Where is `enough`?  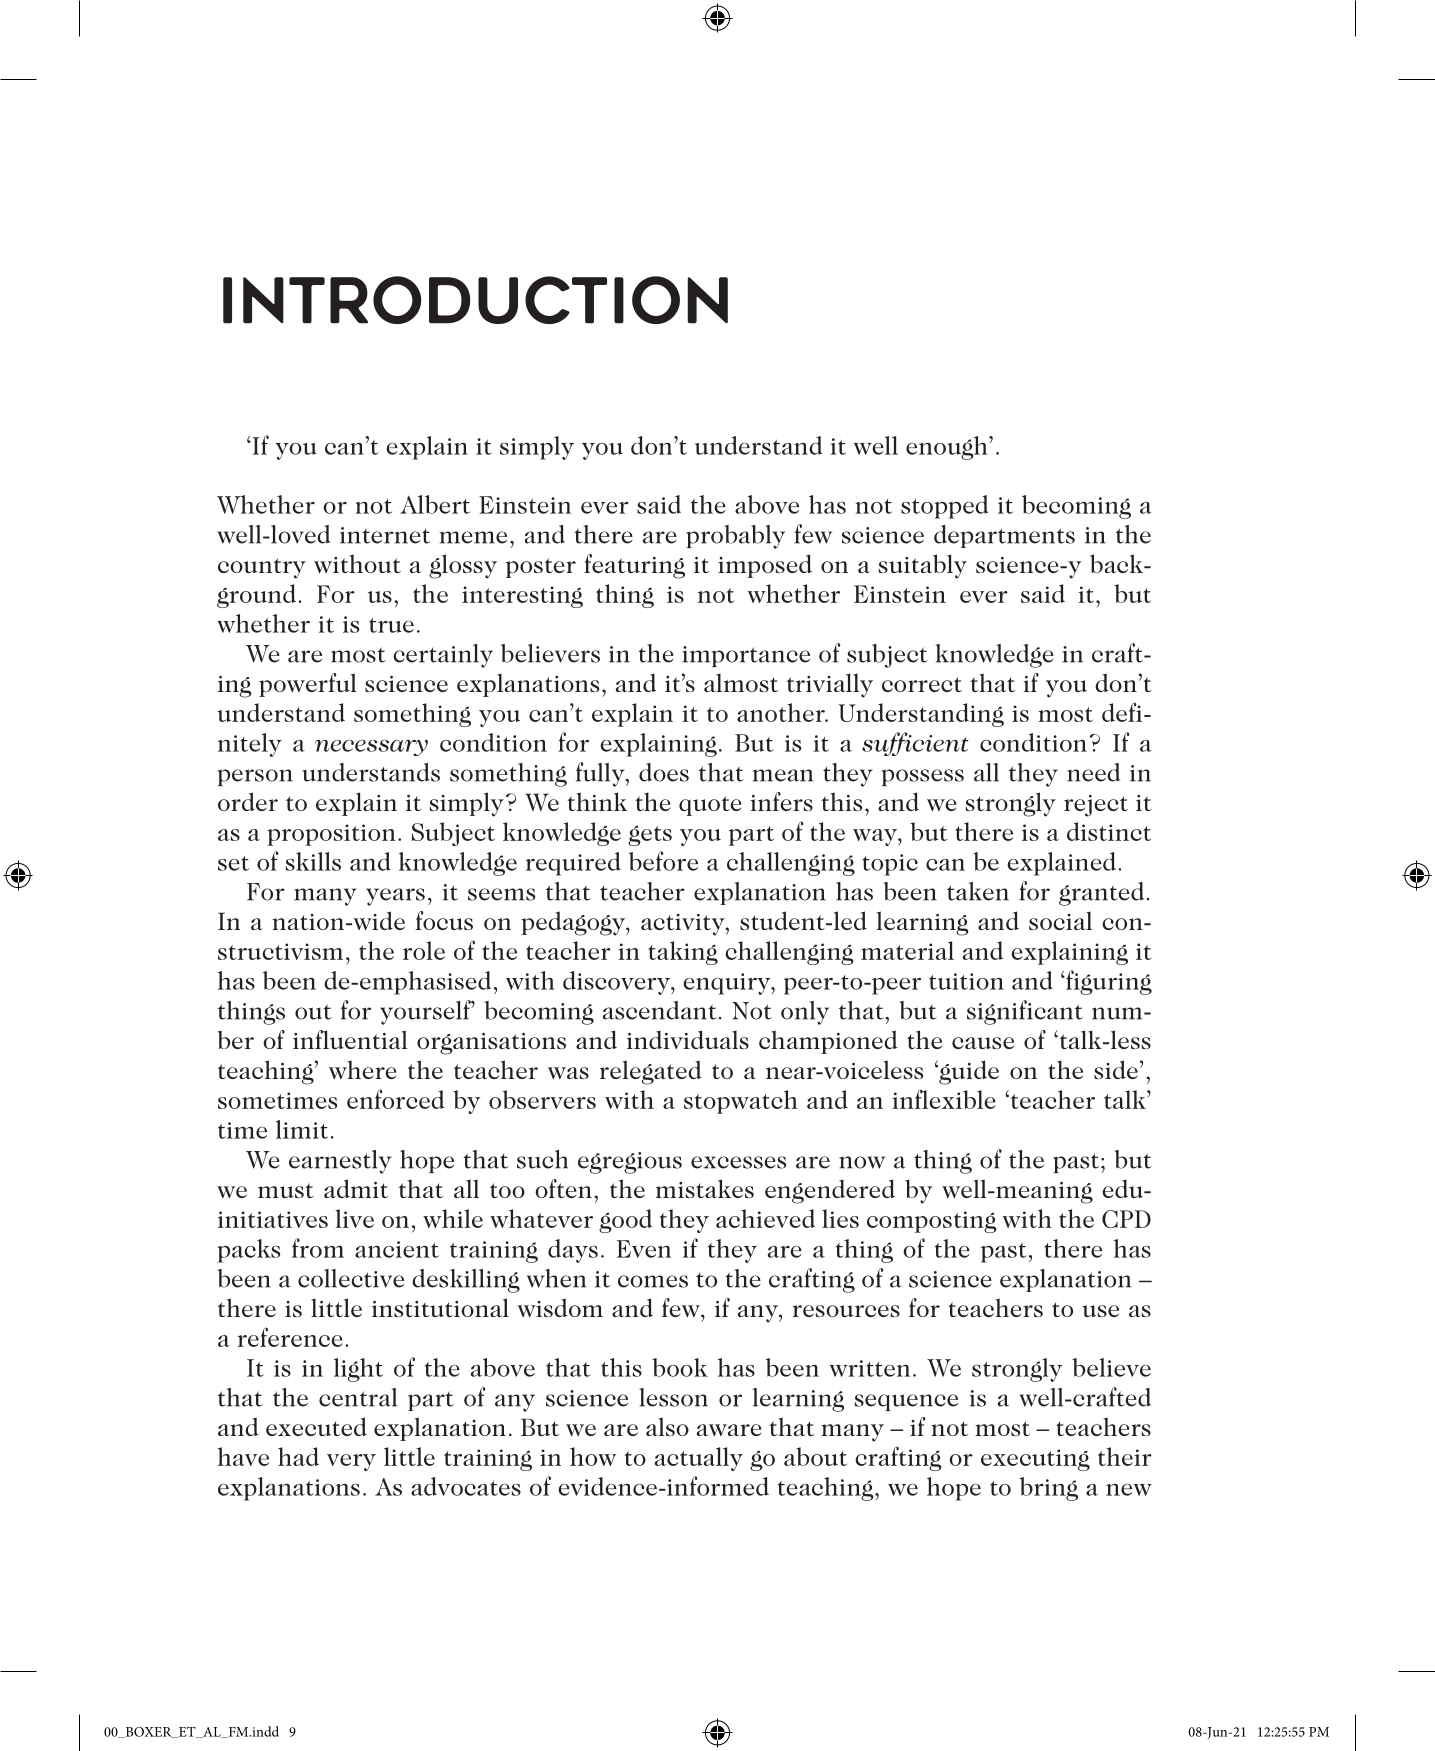 enough is located at coordinates (948, 448).
